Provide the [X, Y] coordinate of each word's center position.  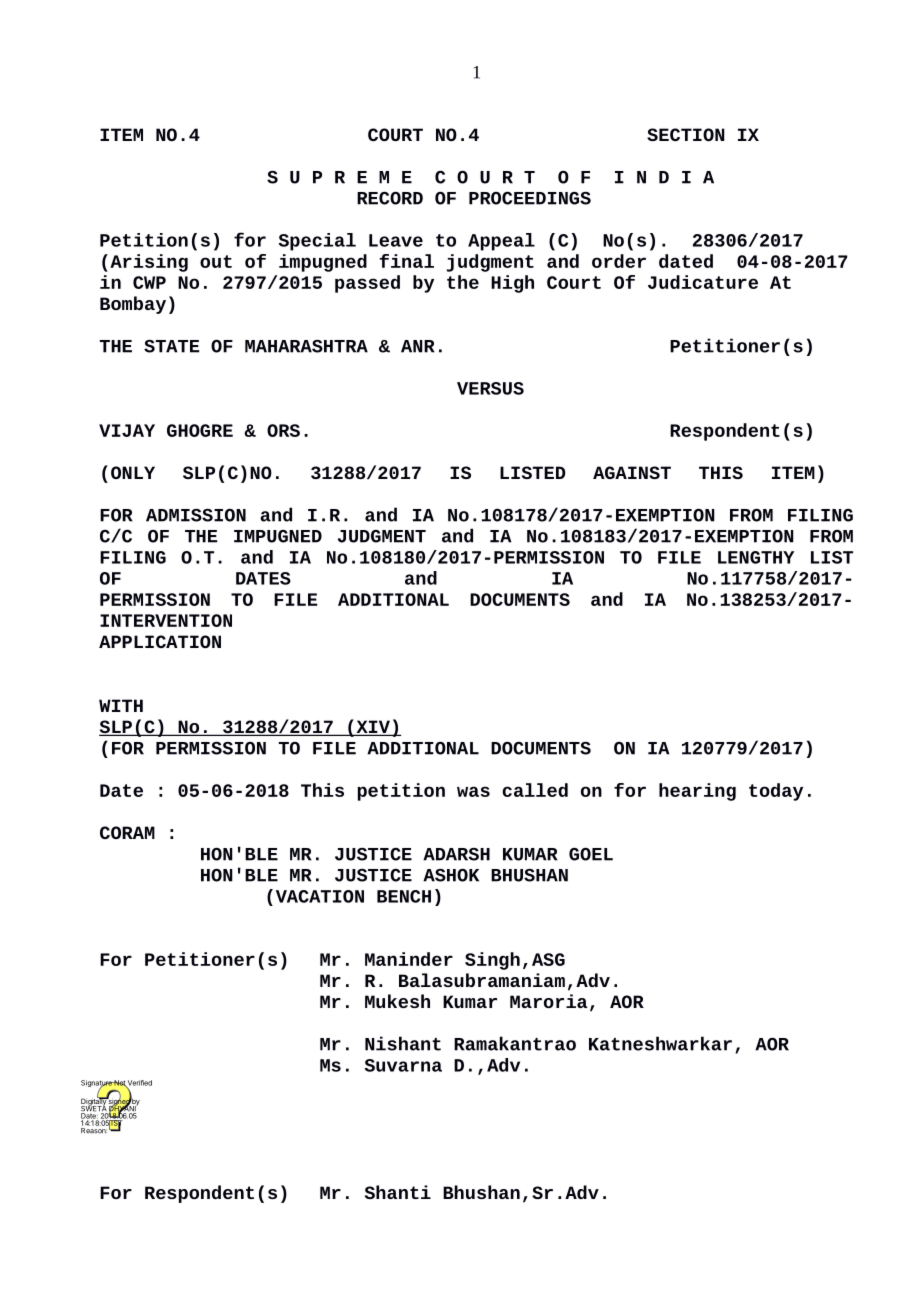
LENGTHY [756, 557]
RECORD [390, 198]
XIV [373, 728]
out [216, 261]
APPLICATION [160, 641]
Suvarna [403, 1065]
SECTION [686, 134]
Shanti [398, 1192]
